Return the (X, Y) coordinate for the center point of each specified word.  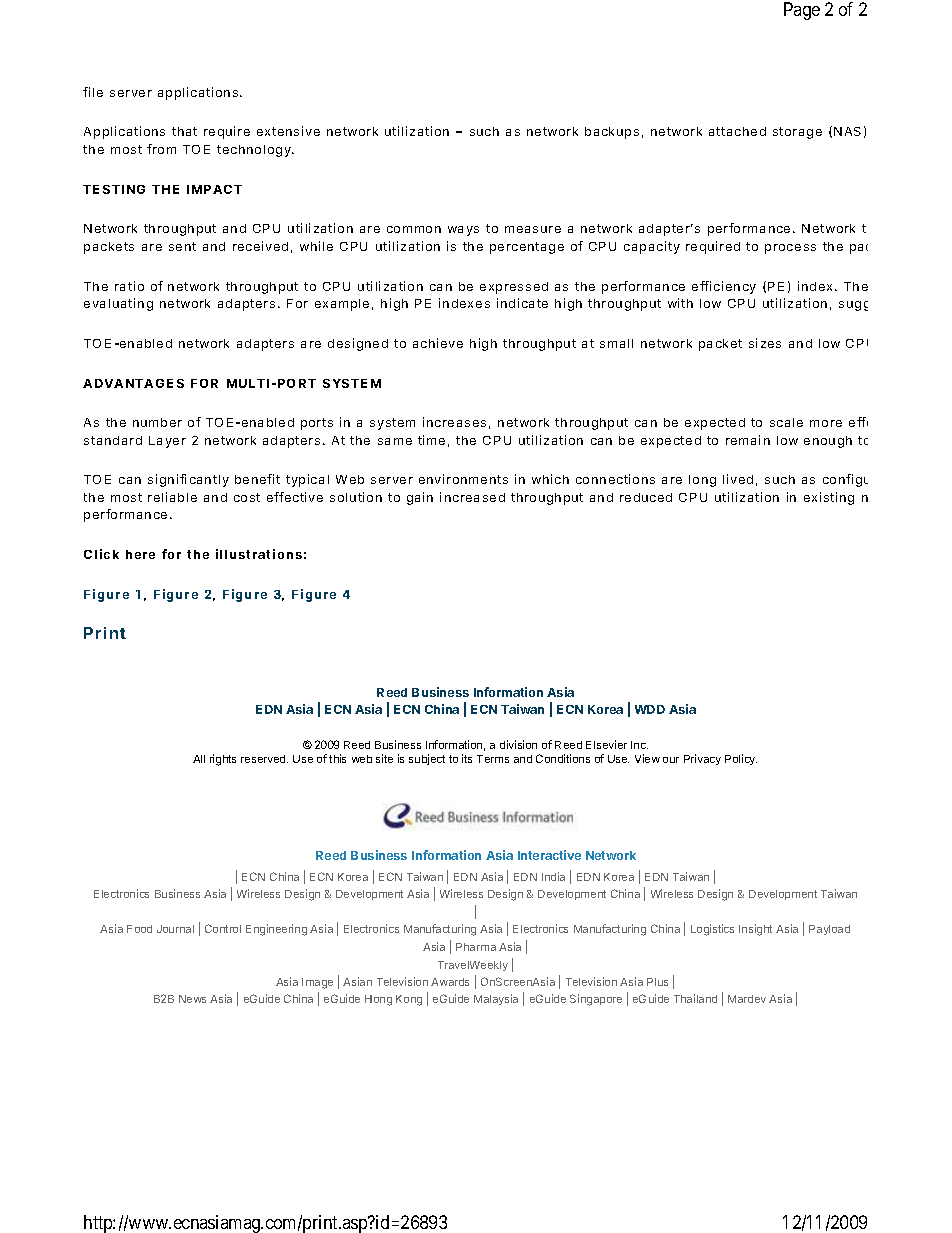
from (161, 149)
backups (612, 133)
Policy (741, 759)
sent (182, 246)
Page (802, 11)
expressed (514, 288)
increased (472, 497)
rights (223, 760)
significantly (188, 480)
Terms (493, 759)
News (192, 999)
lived (738, 479)
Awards (450, 982)
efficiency (724, 287)
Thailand (695, 998)
